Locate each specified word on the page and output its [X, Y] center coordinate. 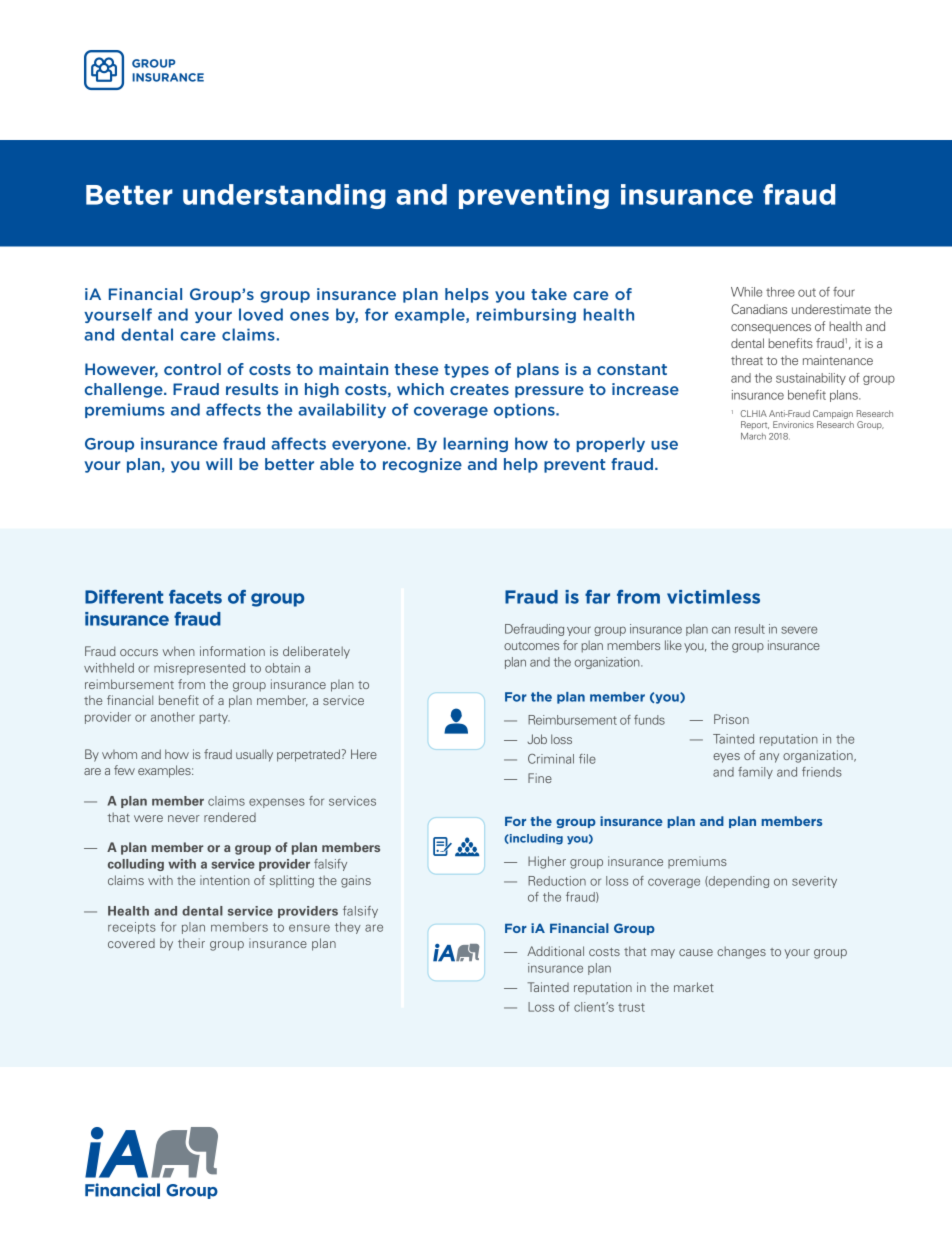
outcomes [531, 646]
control [192, 369]
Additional [555, 951]
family [755, 773]
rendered [230, 817]
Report [755, 425]
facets [195, 597]
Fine [540, 778]
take [549, 294]
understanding [284, 196]
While [746, 292]
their [191, 943]
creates [479, 389]
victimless [713, 597]
